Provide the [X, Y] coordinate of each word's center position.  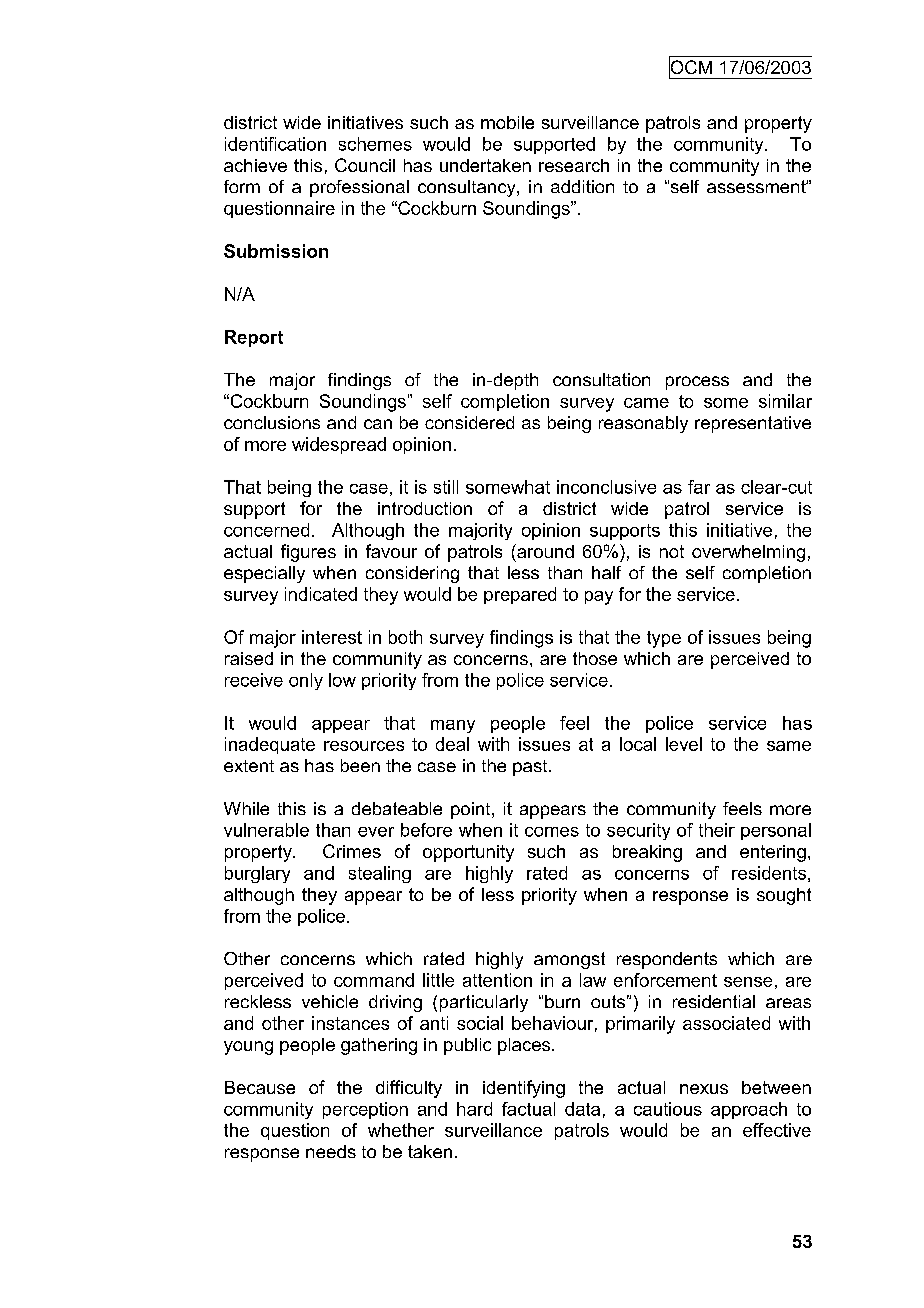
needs [331, 1151]
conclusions [272, 422]
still [446, 487]
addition [582, 186]
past [531, 768]
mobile [507, 122]
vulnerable [266, 830]
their [717, 830]
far [699, 487]
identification [275, 144]
